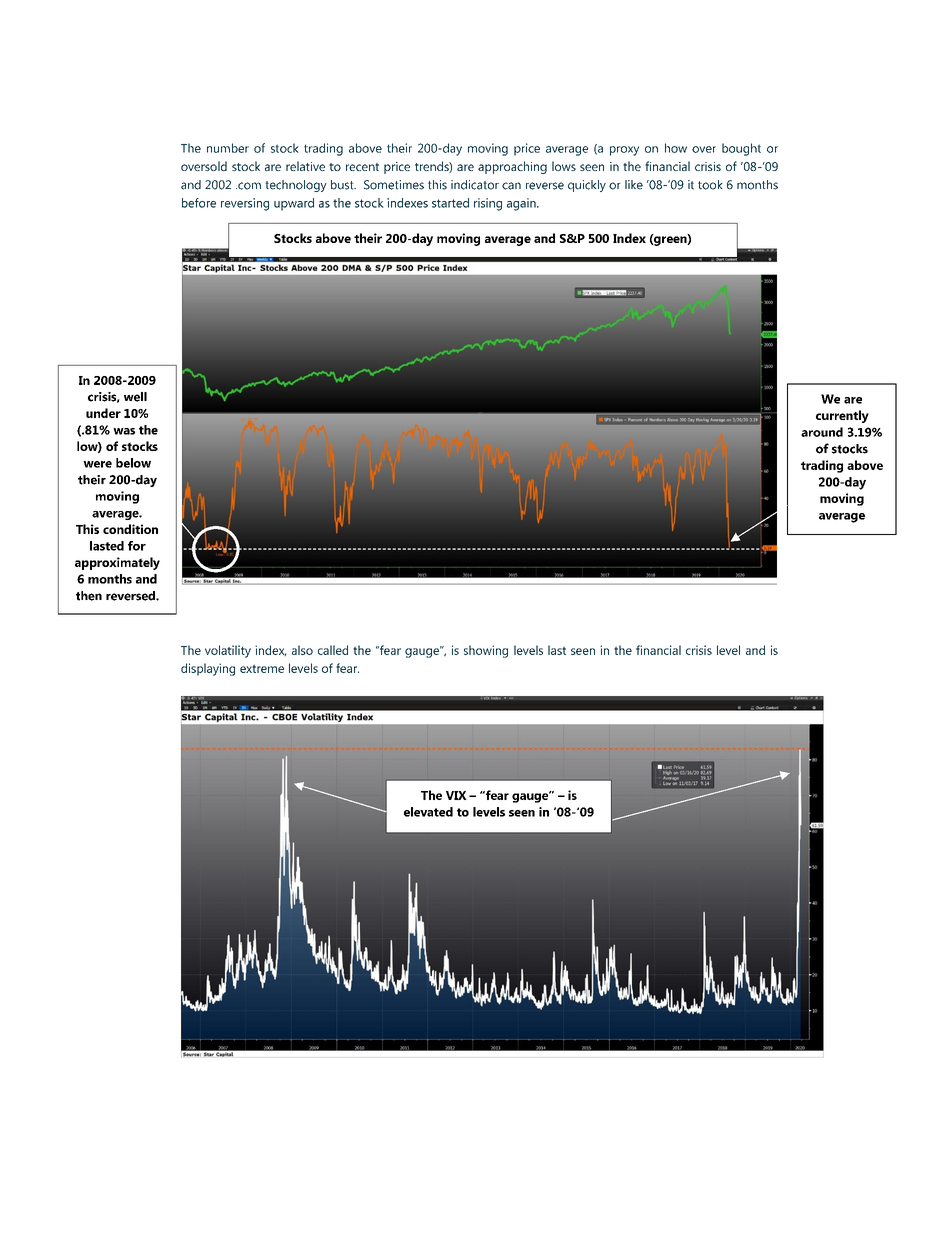 The image size is (952, 1233). I want to click on well, so click(135, 397).
